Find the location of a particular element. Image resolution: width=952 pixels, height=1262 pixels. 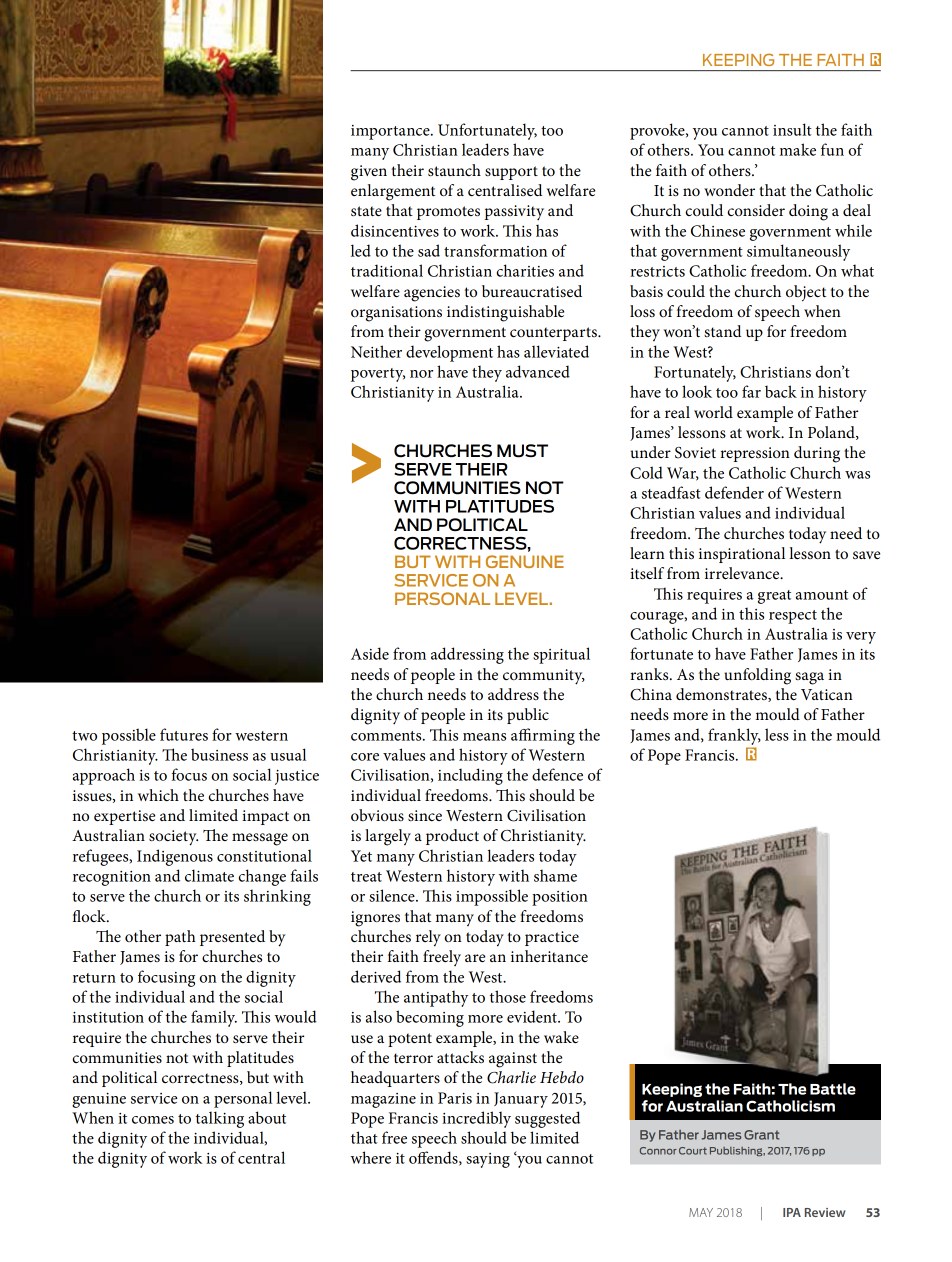

unfolding is located at coordinates (757, 676).
